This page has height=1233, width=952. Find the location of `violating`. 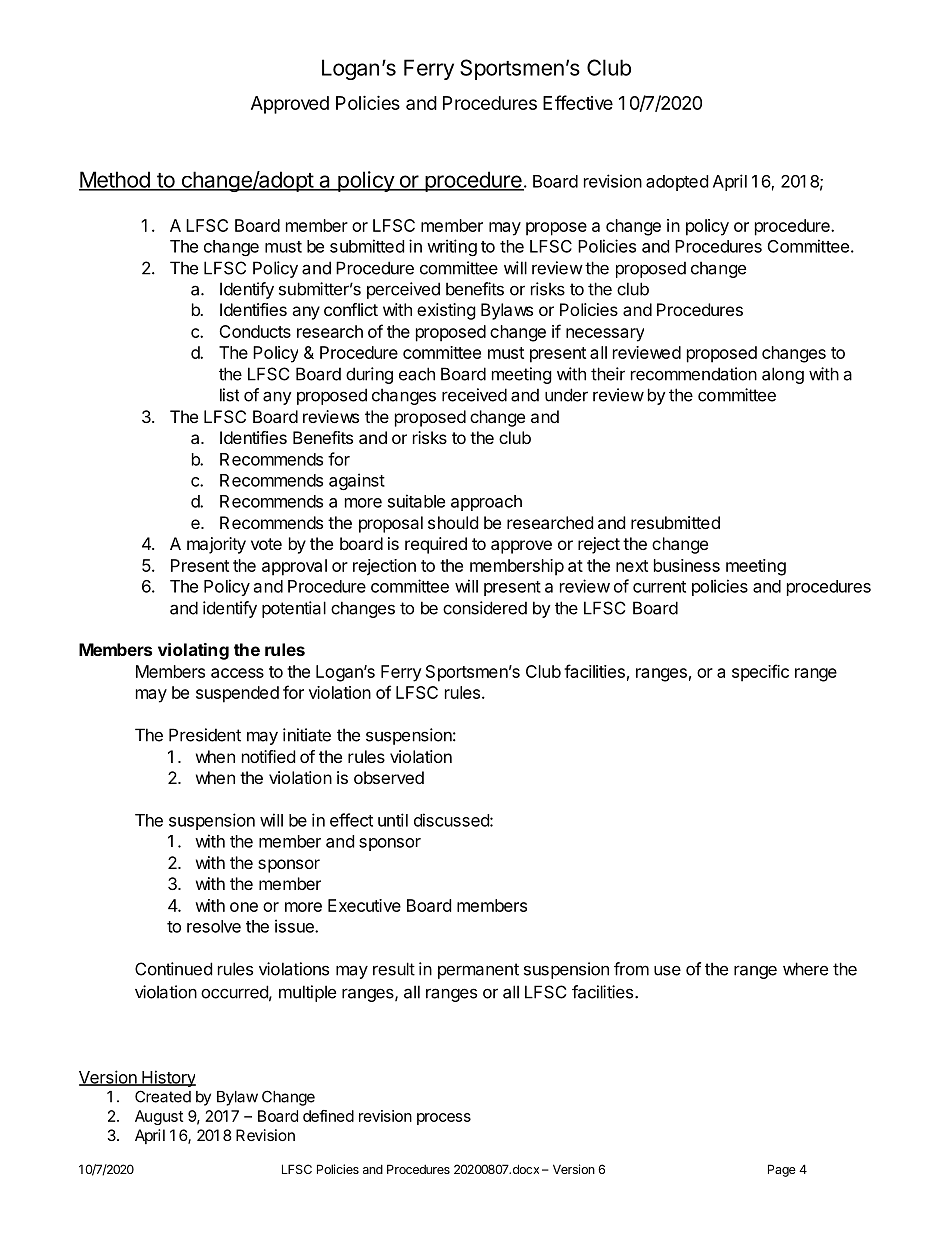

violating is located at coordinates (193, 651).
